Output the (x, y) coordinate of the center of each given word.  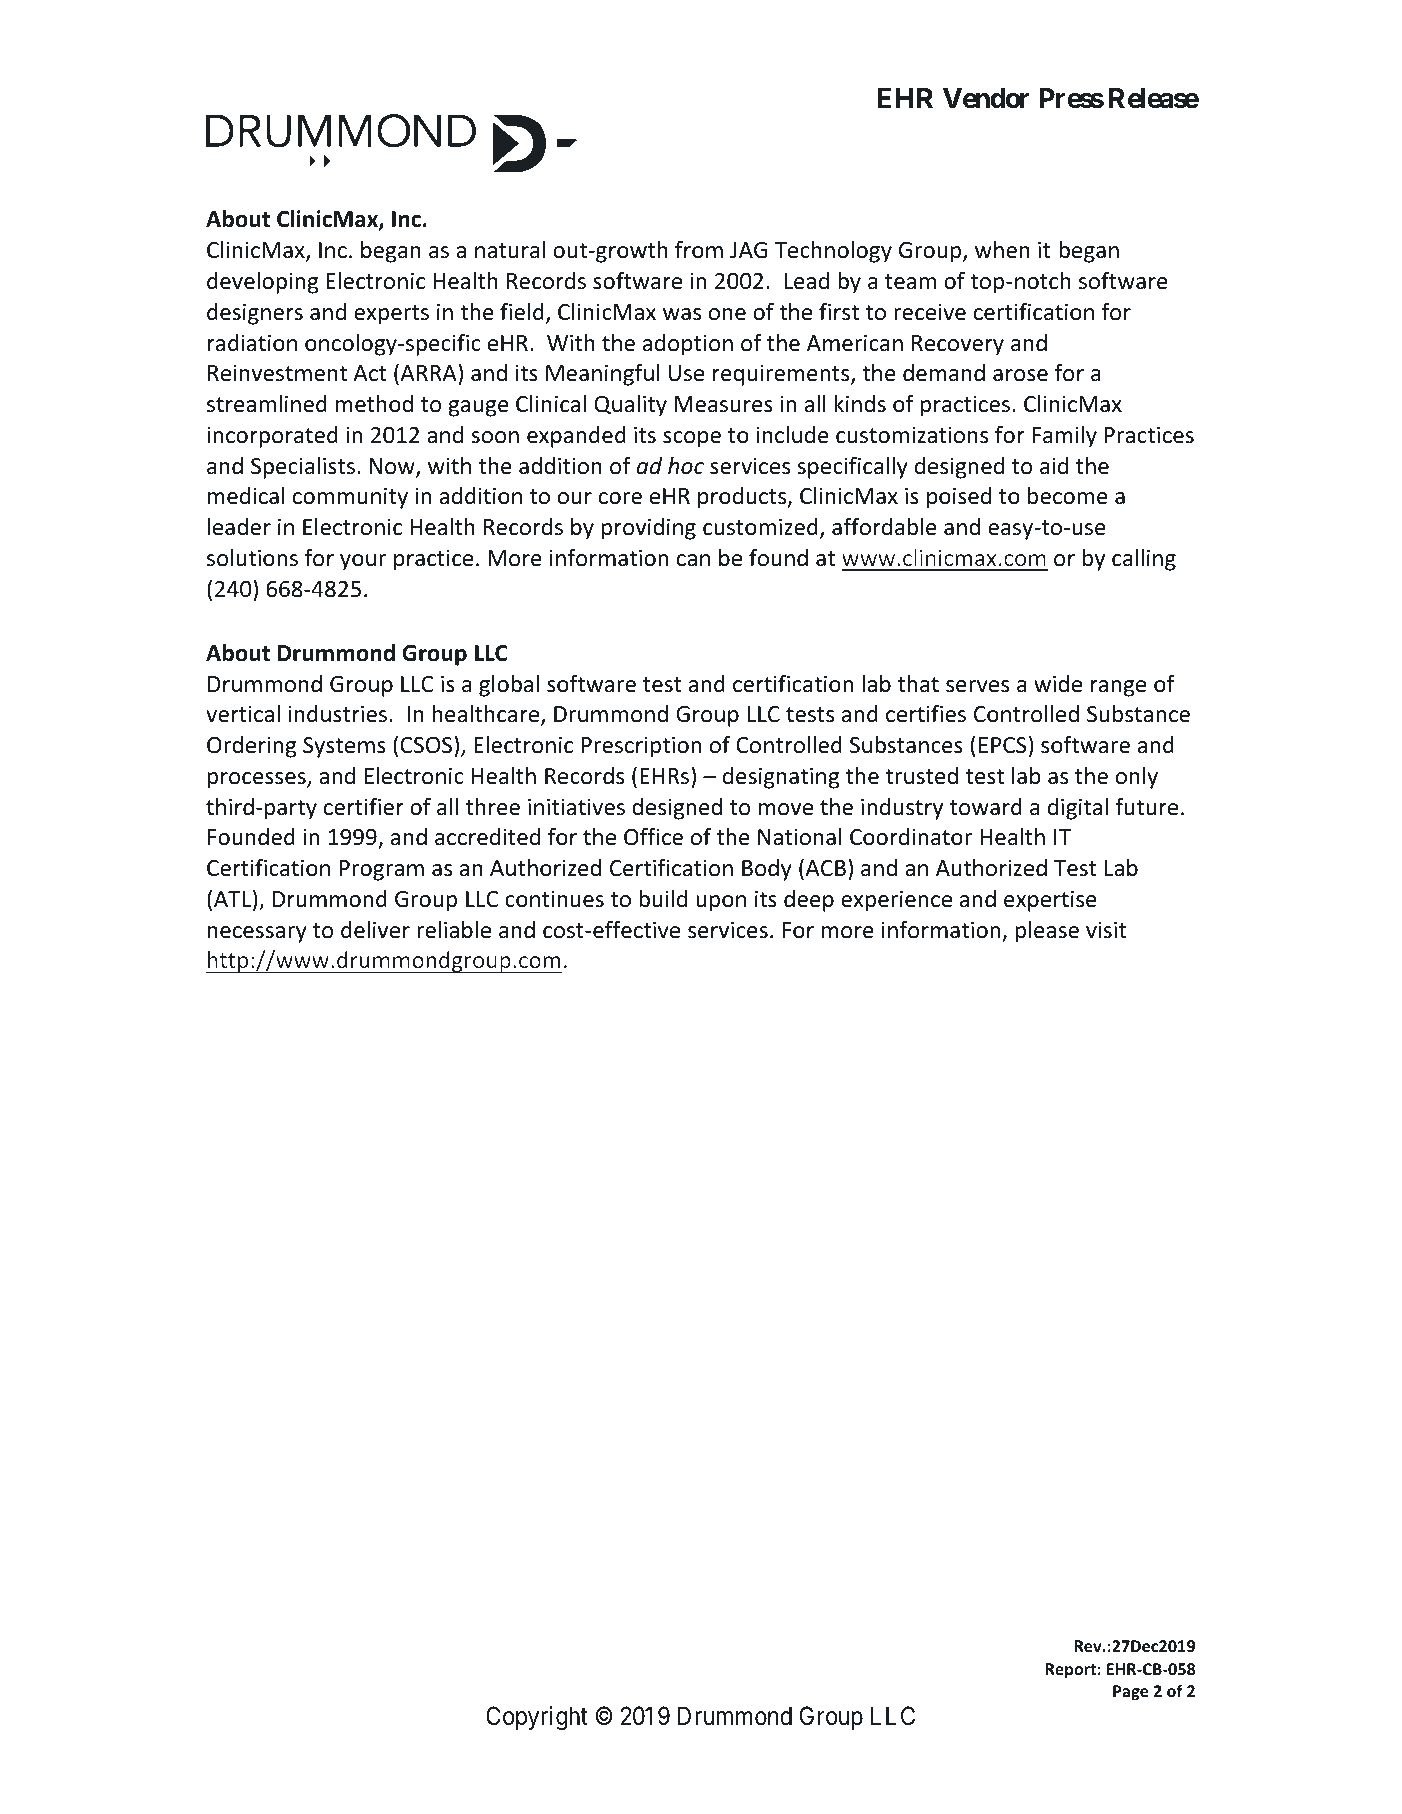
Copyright (537, 1718)
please (1047, 932)
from (699, 250)
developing (262, 283)
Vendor (986, 98)
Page (1130, 1693)
